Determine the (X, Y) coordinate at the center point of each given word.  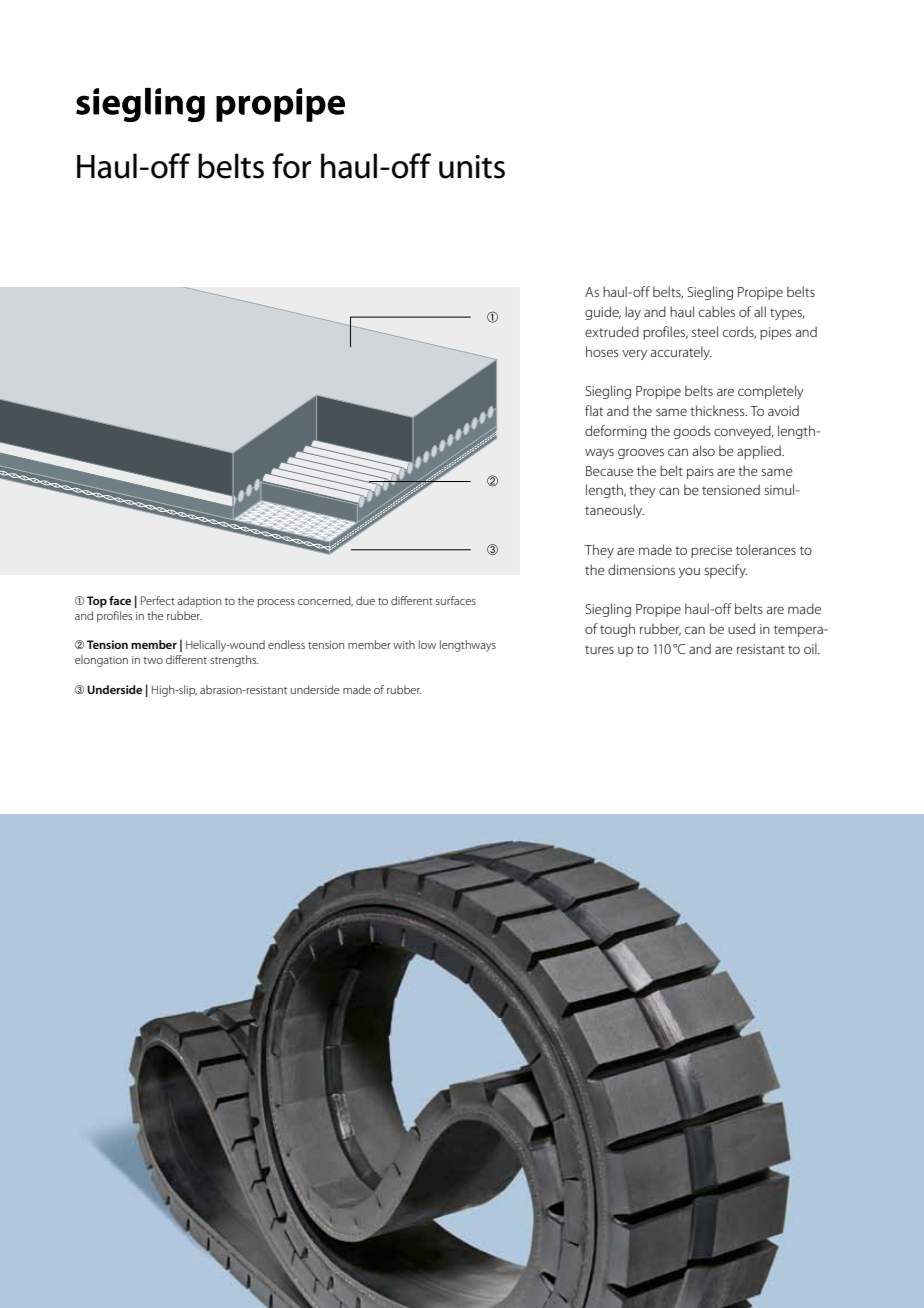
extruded (612, 331)
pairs (700, 472)
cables (717, 311)
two (153, 660)
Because (609, 471)
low (427, 644)
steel (705, 331)
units (472, 167)
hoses (602, 351)
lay (633, 313)
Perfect (158, 600)
